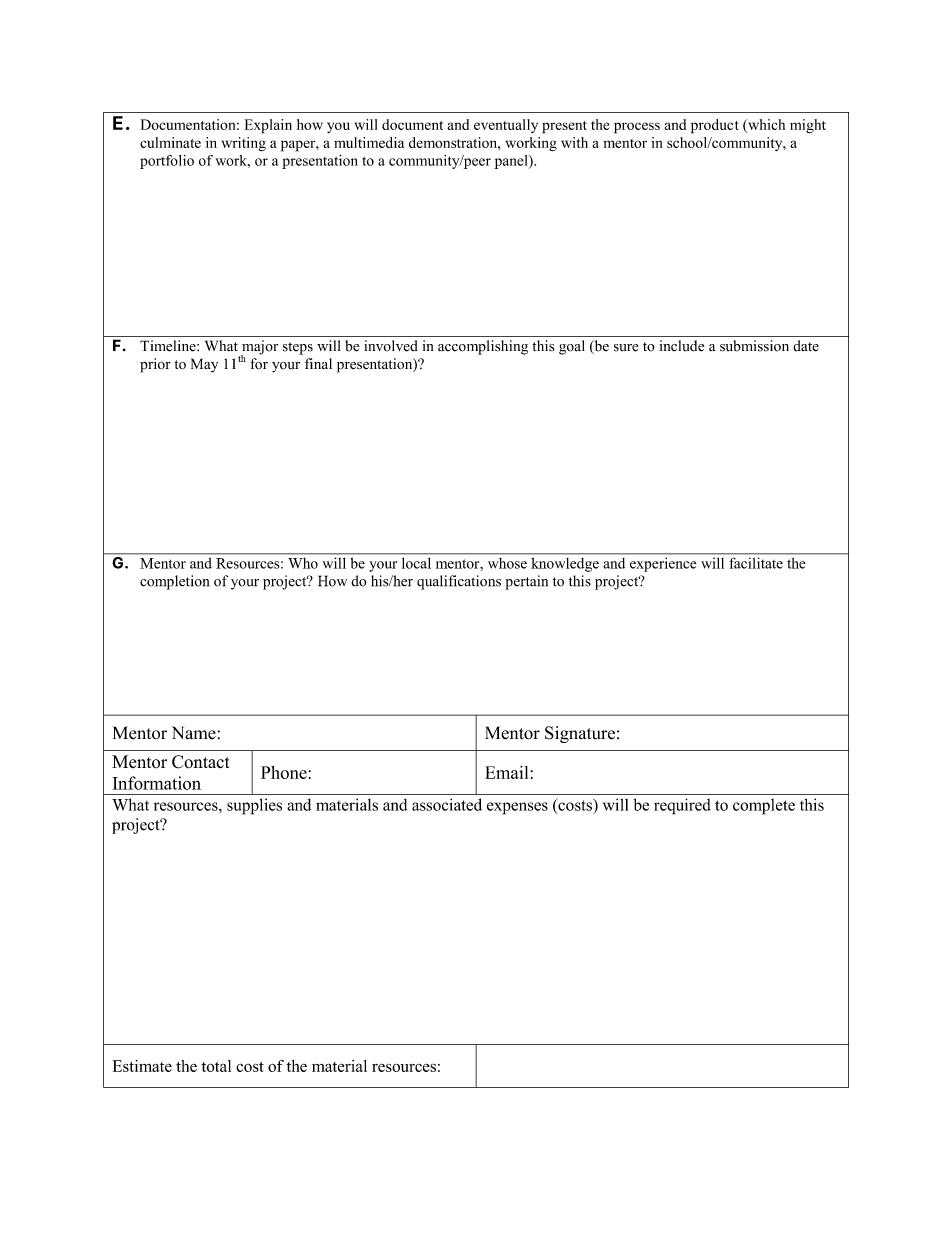 The height and width of the page is (1233, 952). What do you see at coordinates (216, 1066) in the page?
I see `total` at bounding box center [216, 1066].
